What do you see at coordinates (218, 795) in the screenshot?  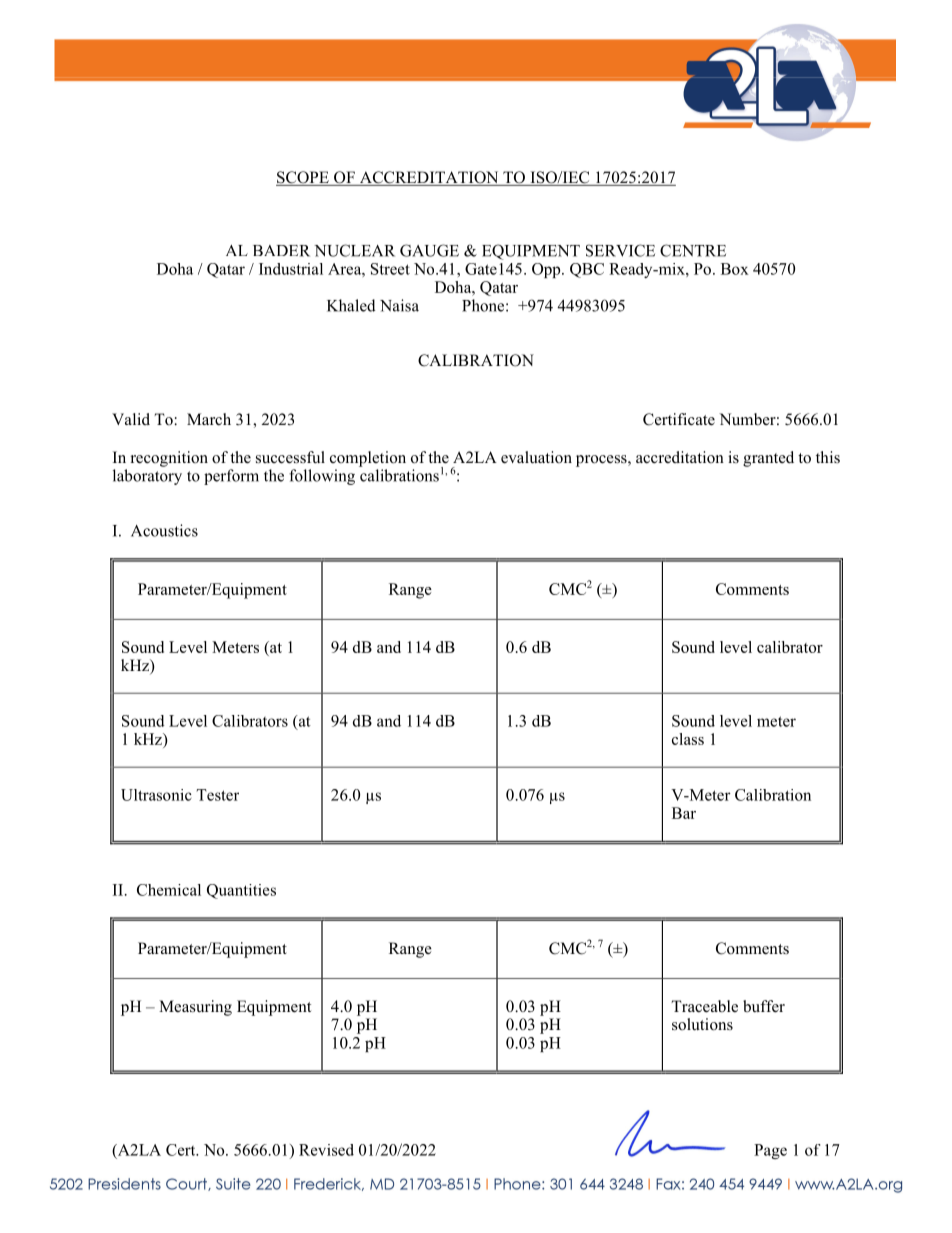 I see `Tester` at bounding box center [218, 795].
